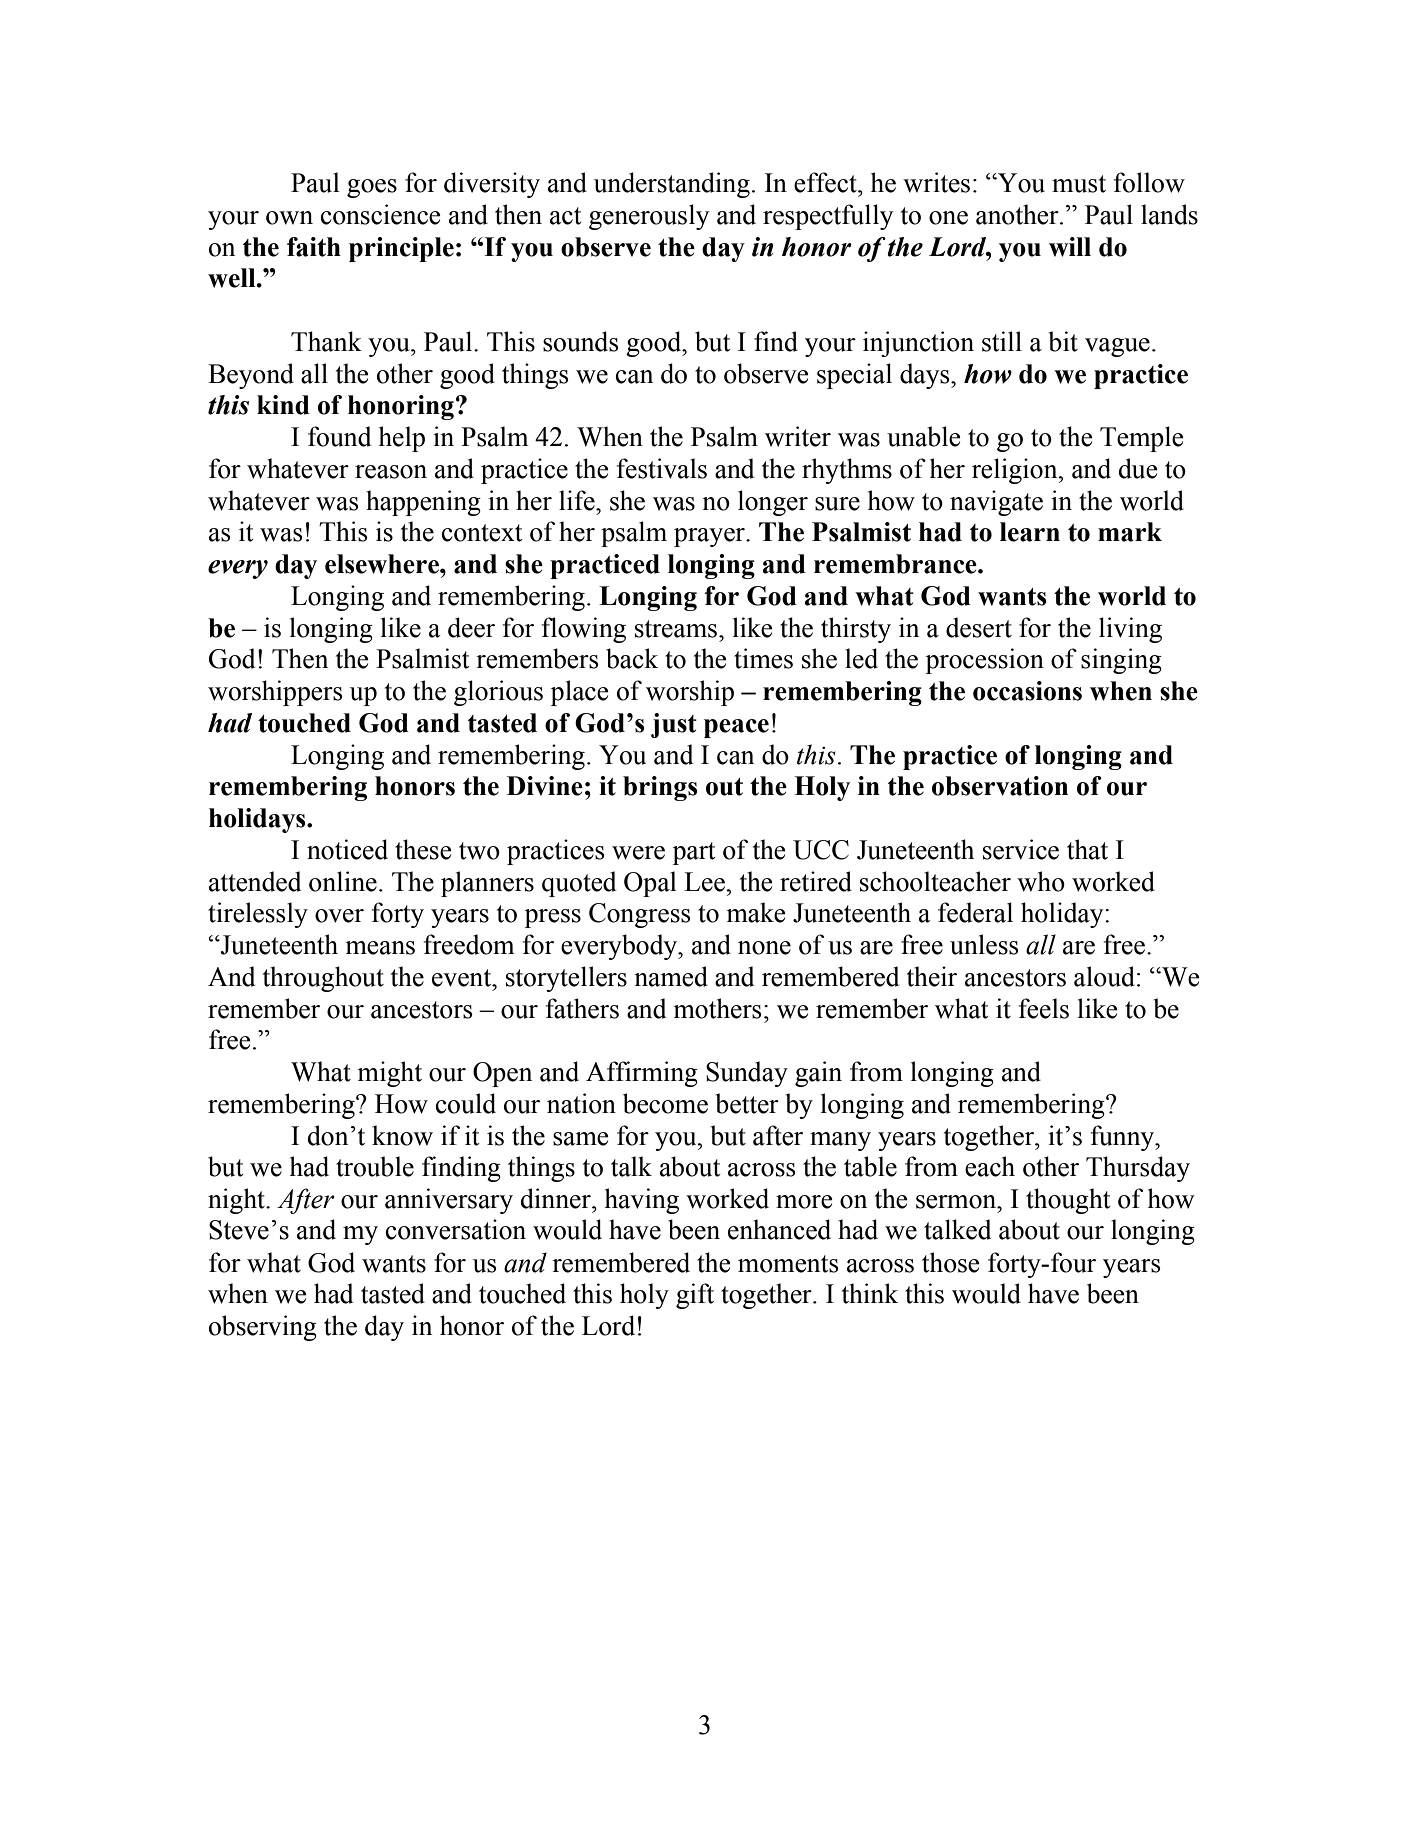 This screenshot has width=1408, height=1822. Describe the element at coordinates (951, 1262) in the screenshot. I see `those` at that location.
